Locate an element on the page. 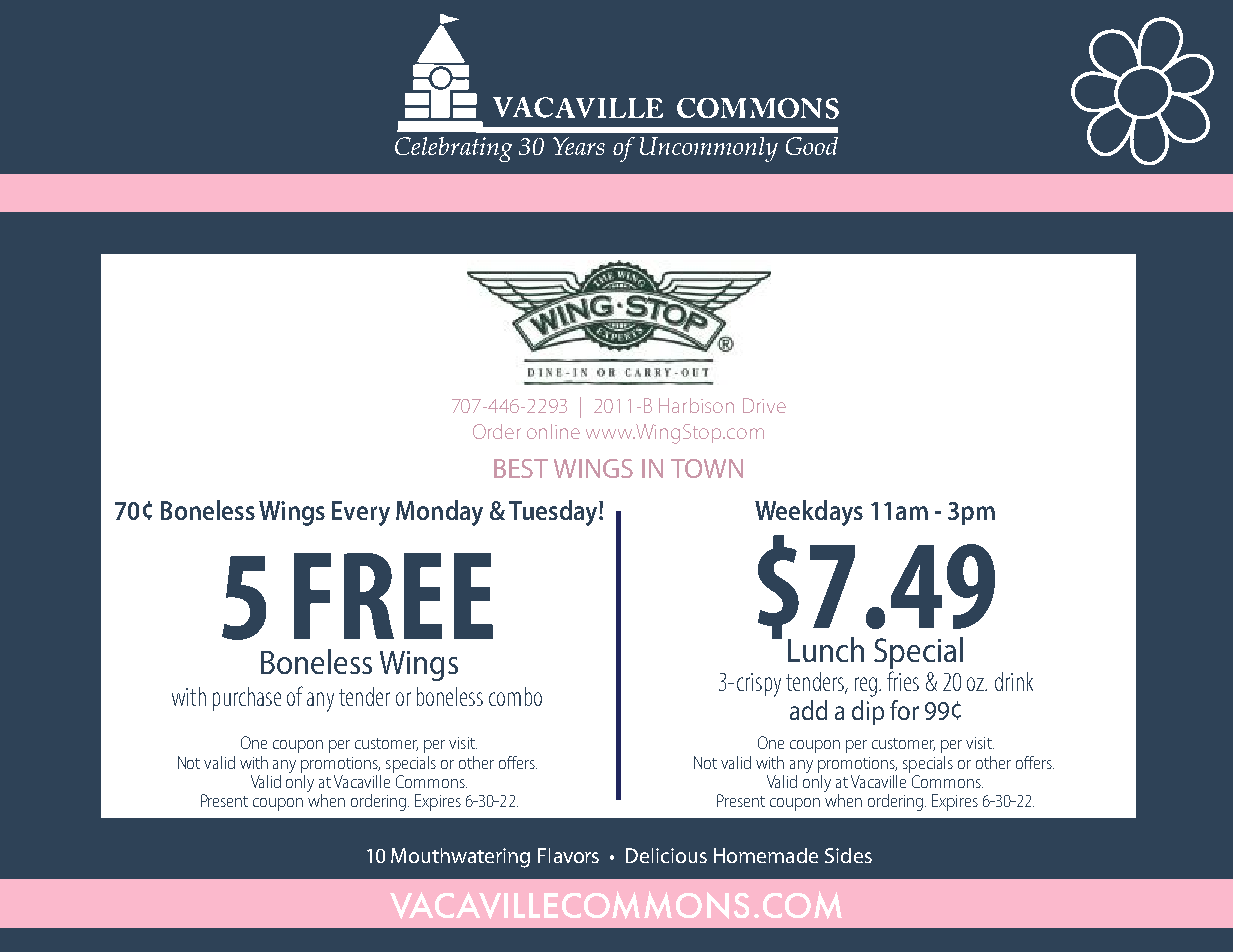 The image size is (1233, 952). combo is located at coordinates (515, 696).
